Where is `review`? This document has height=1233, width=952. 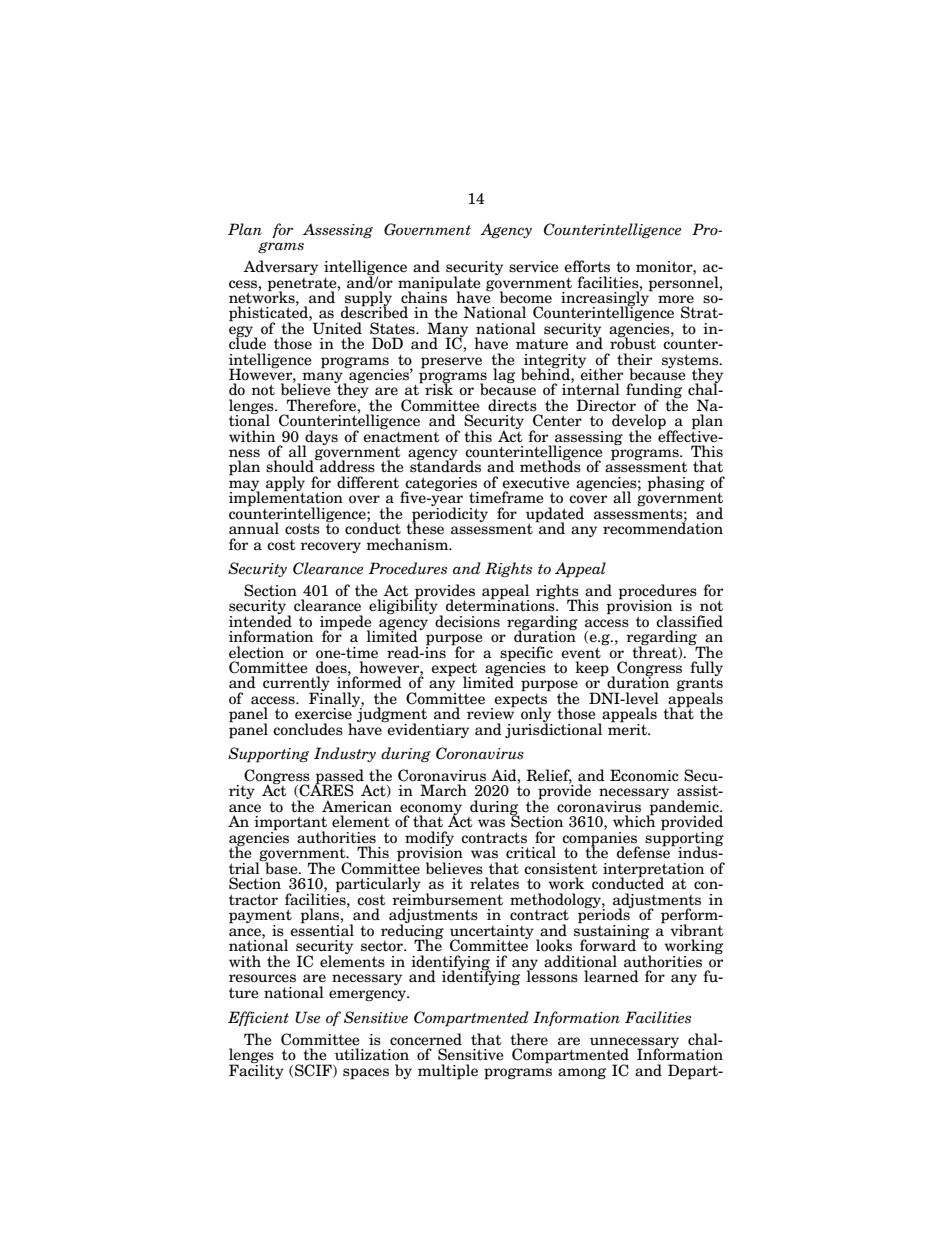
review is located at coordinates (491, 713).
